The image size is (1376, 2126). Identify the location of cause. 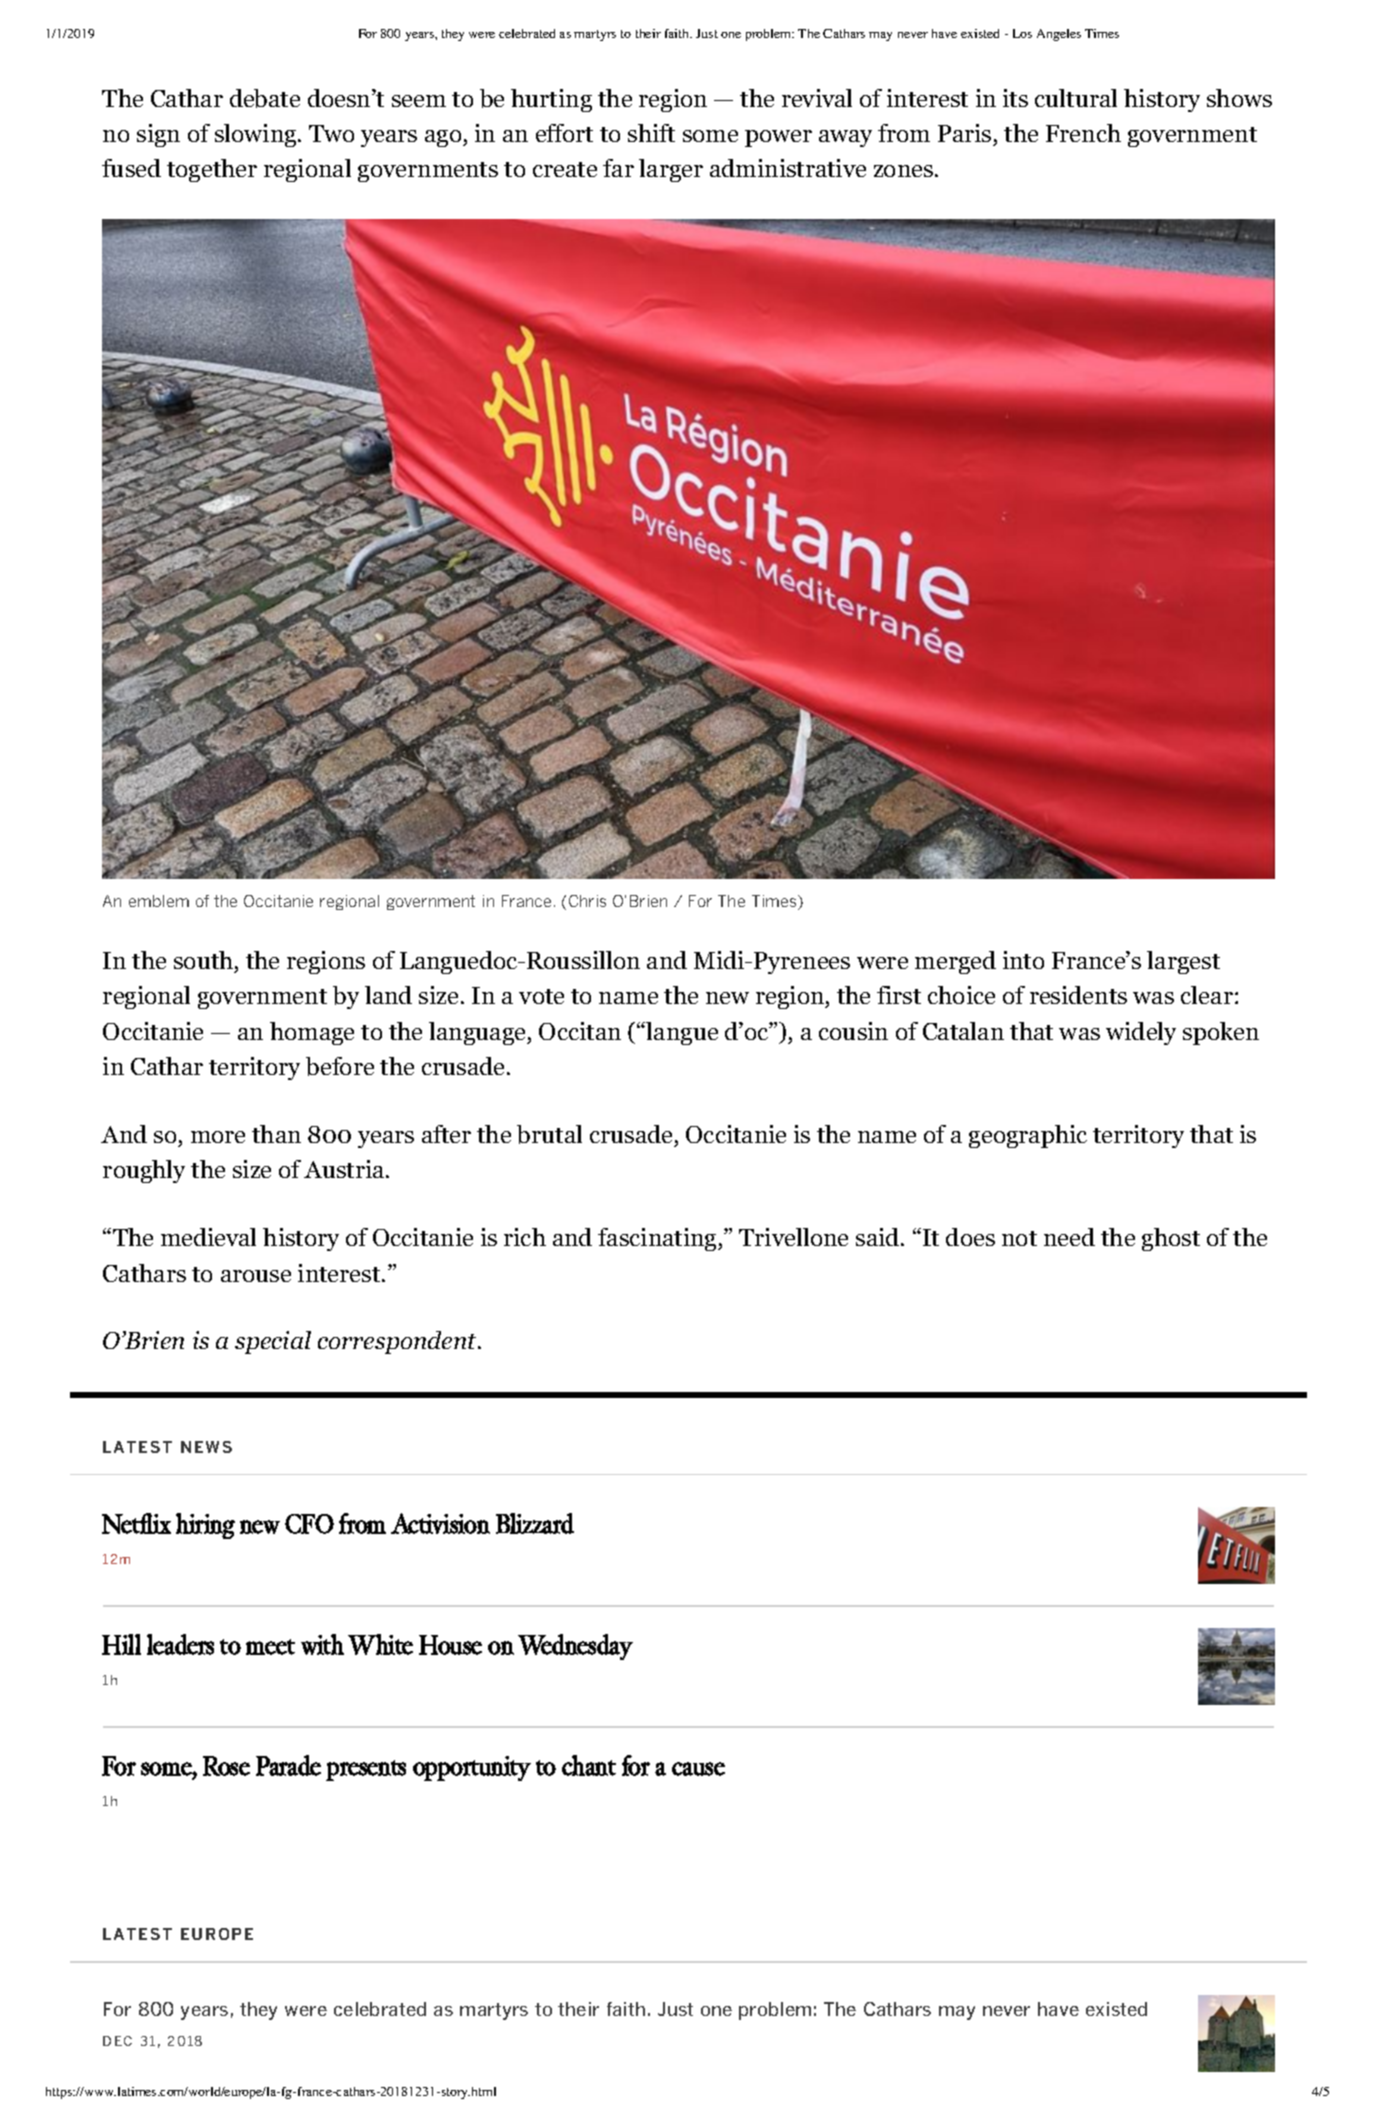
(698, 1769).
